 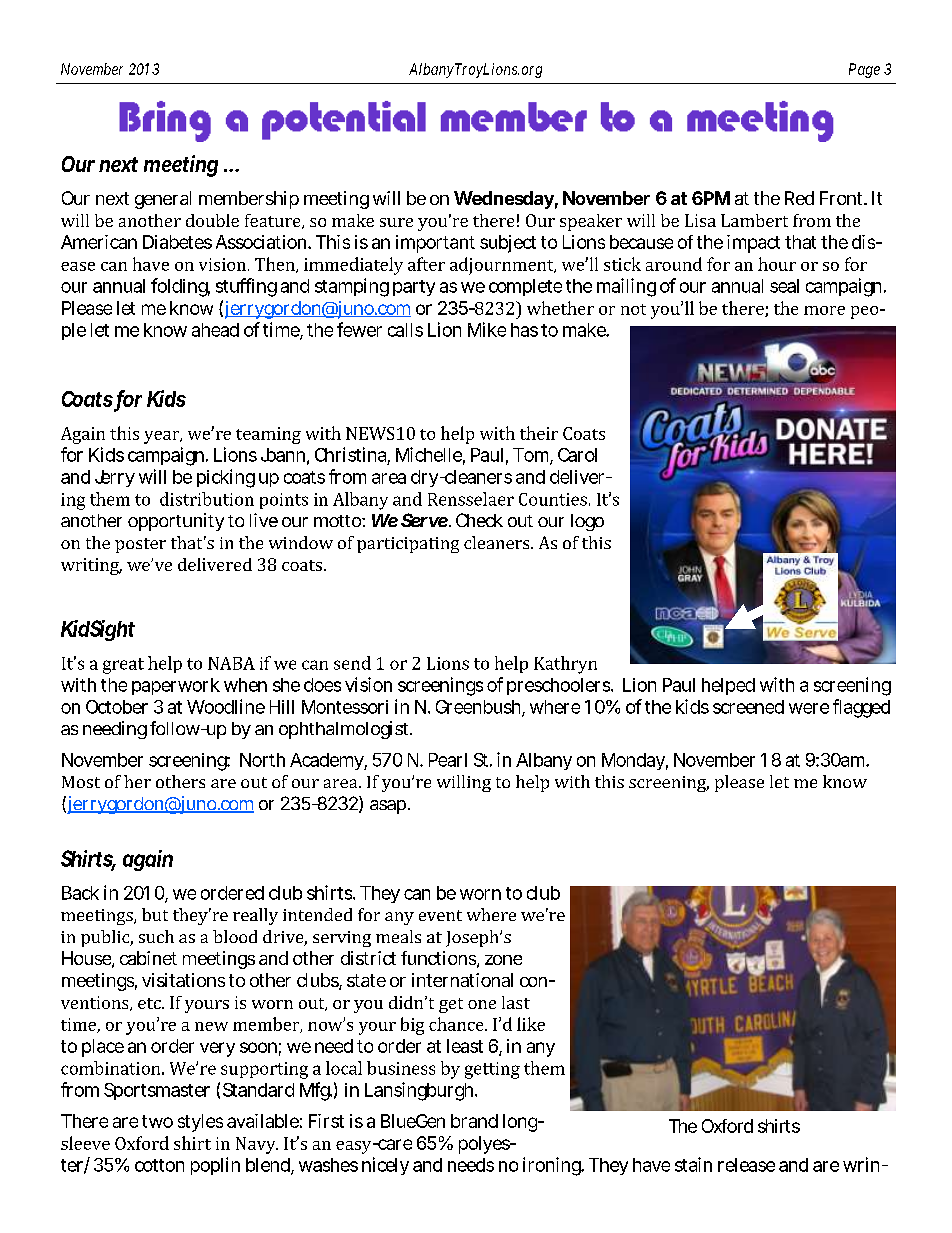 I want to click on stain, so click(x=693, y=1164).
